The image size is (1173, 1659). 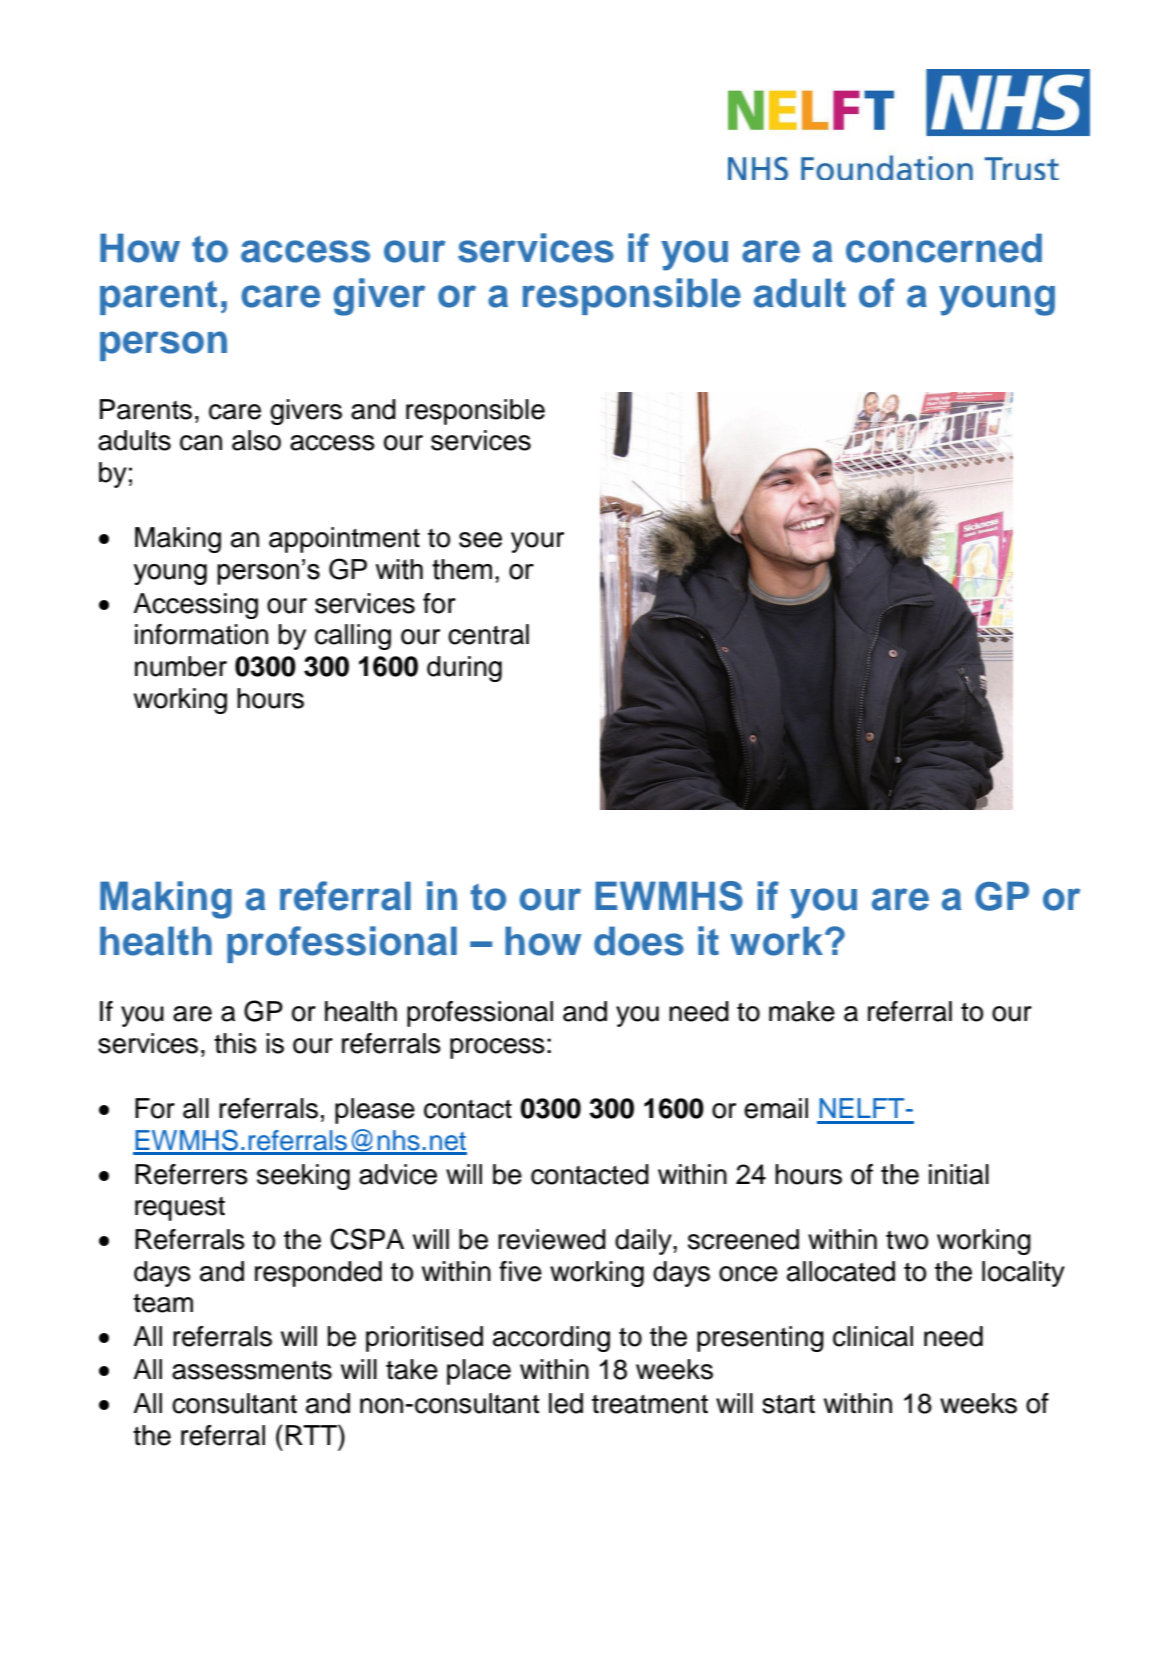 What do you see at coordinates (462, 569) in the document?
I see `them` at bounding box center [462, 569].
